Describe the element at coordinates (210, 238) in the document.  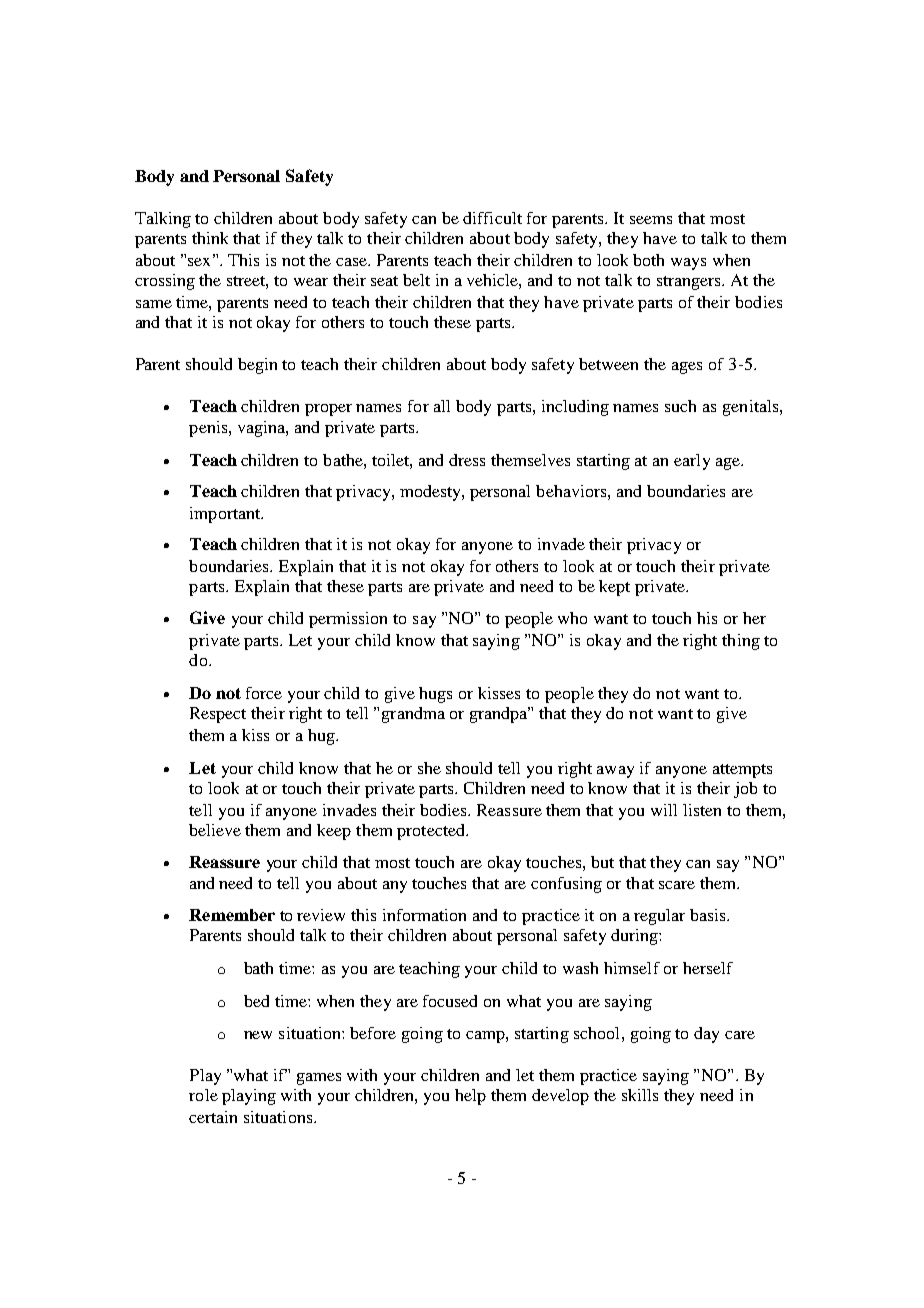
I see `think` at that location.
